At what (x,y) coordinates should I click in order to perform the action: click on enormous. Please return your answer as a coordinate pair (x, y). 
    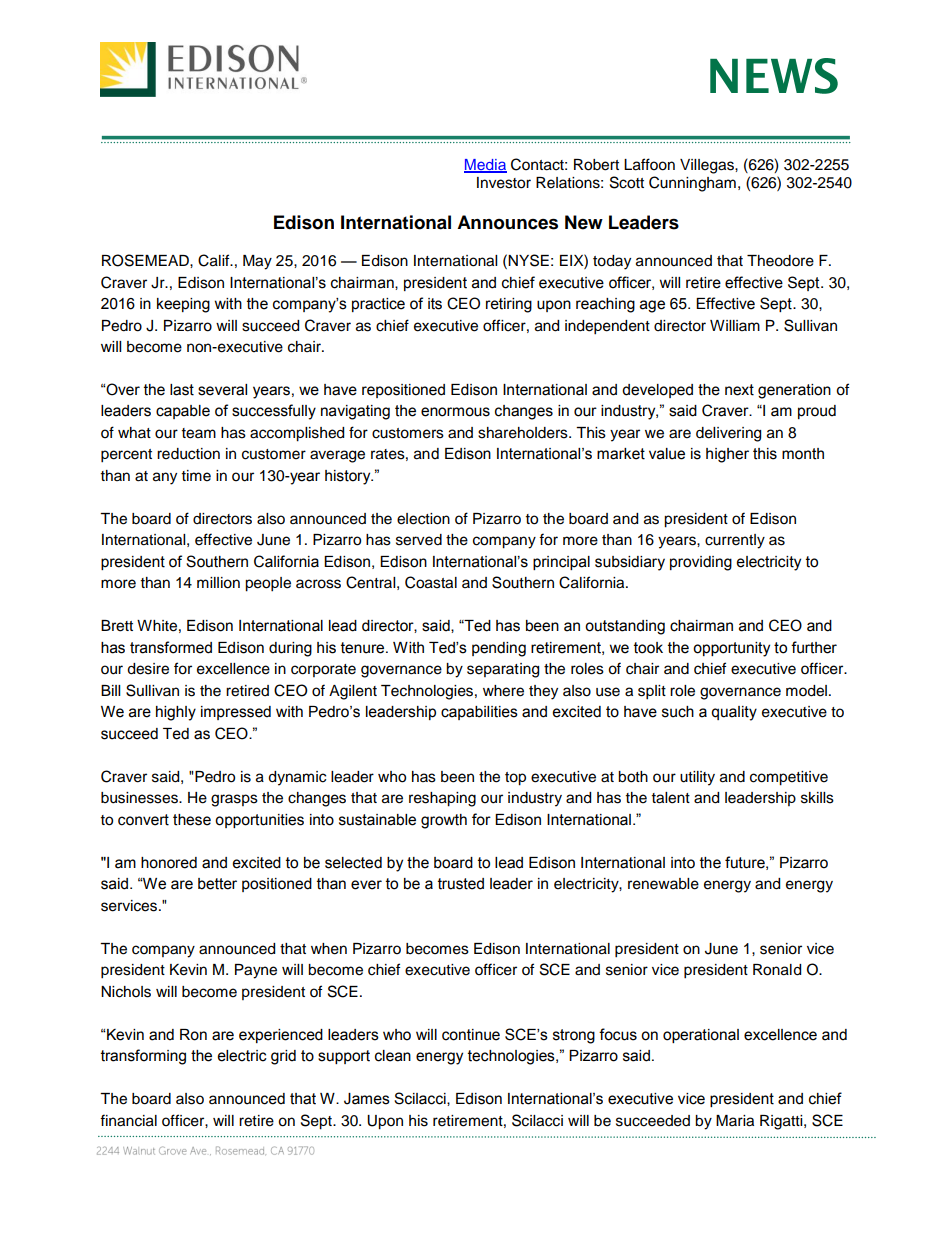
    Looking at the image, I should click on (455, 412).
